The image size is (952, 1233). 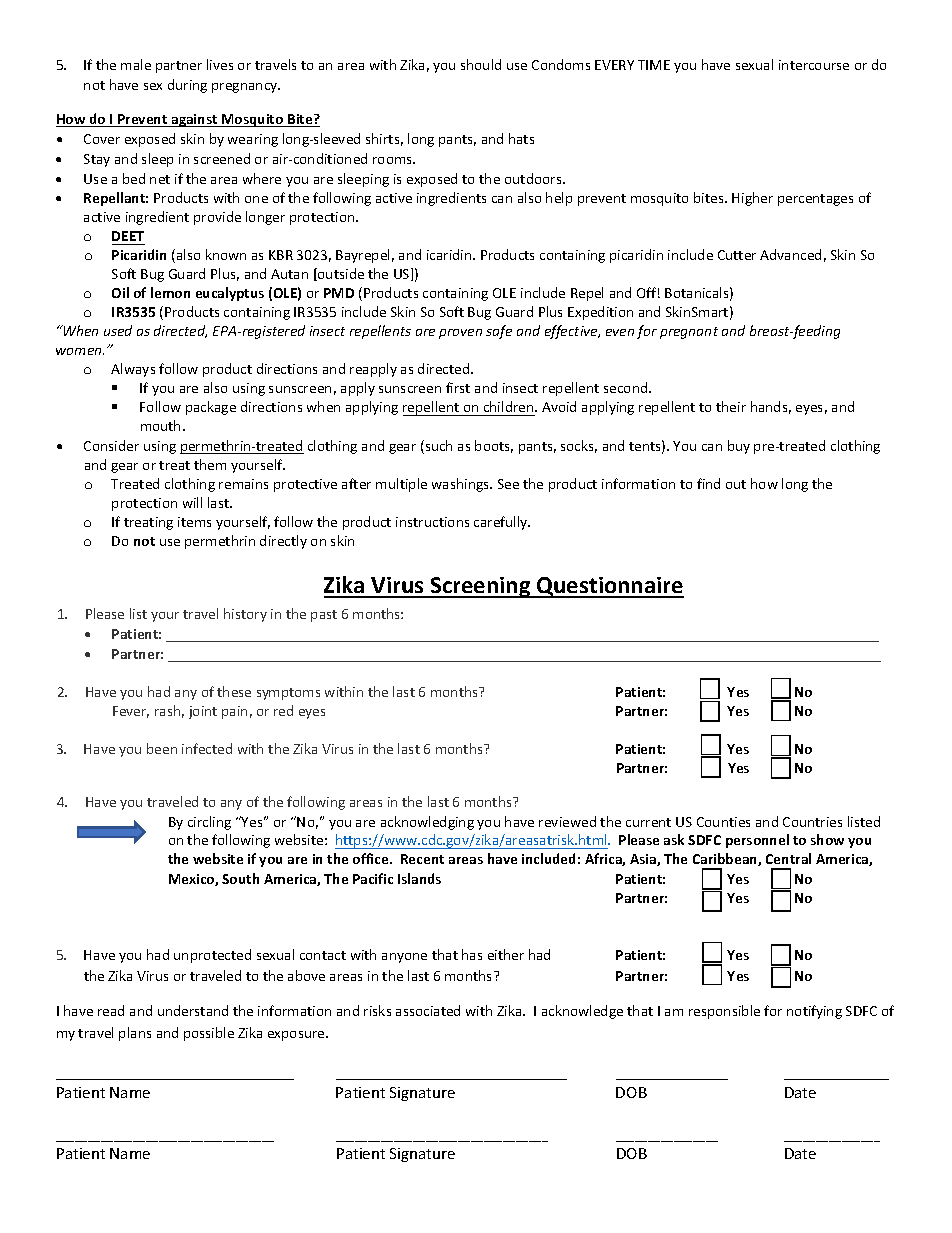 What do you see at coordinates (739, 447) in the screenshot?
I see `buy` at bounding box center [739, 447].
